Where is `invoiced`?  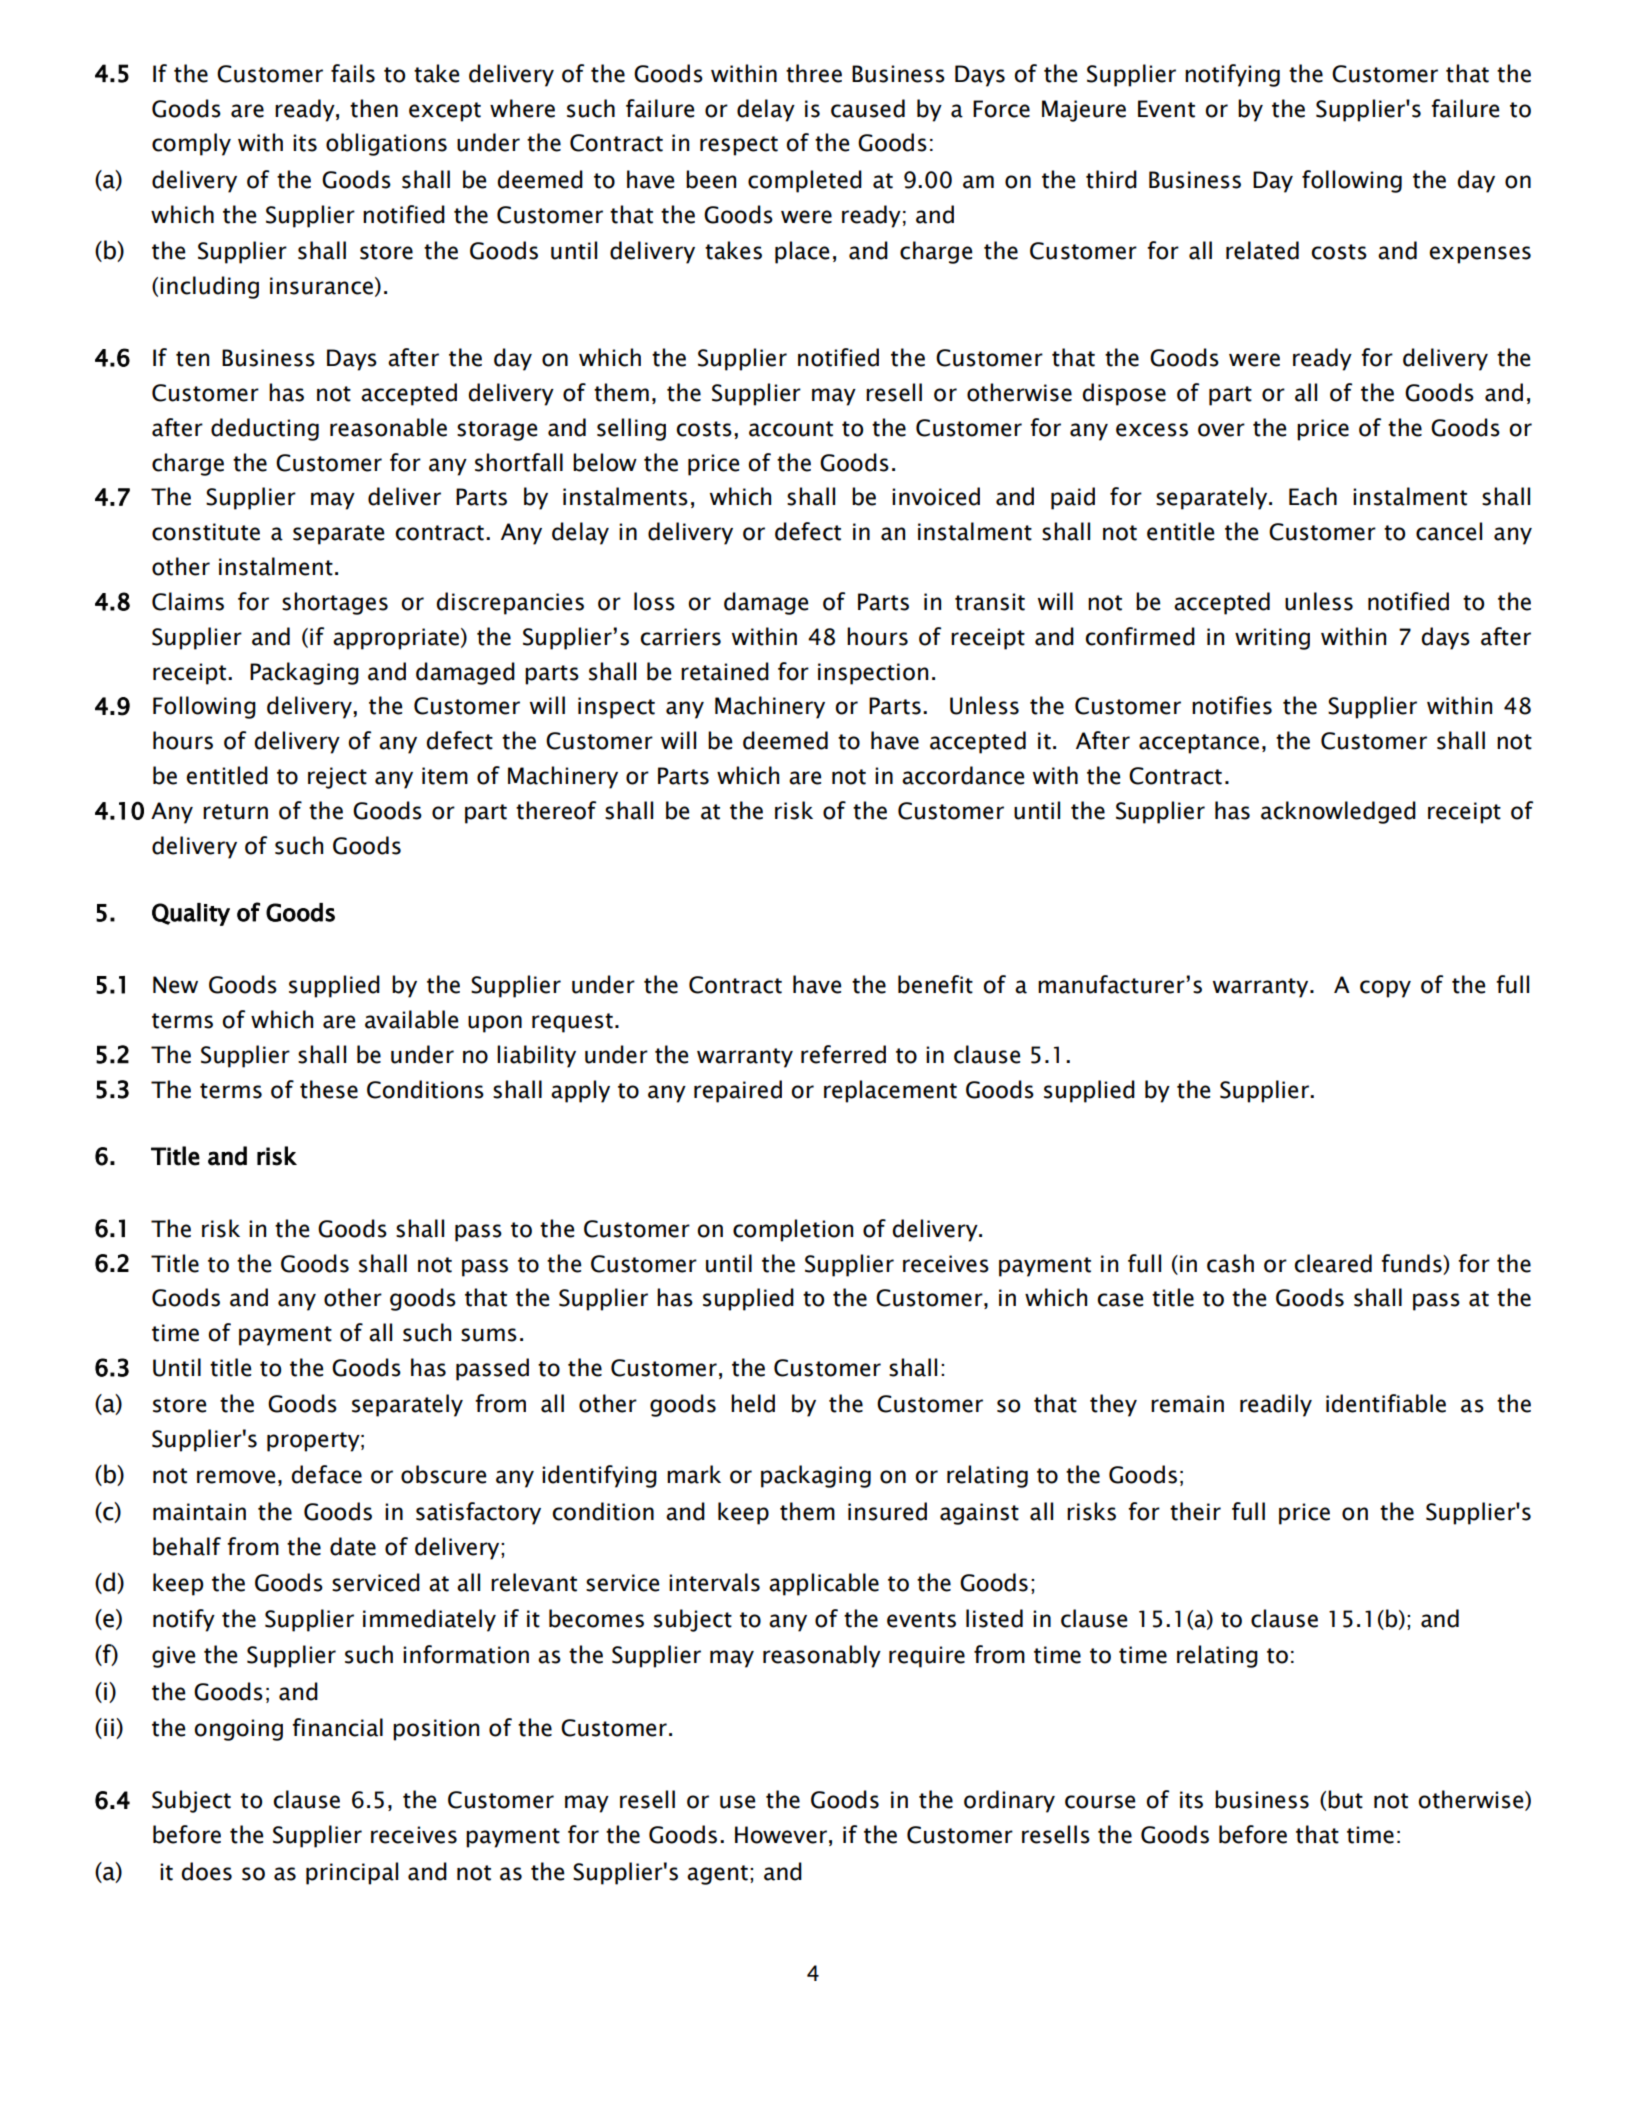
invoiced is located at coordinates (936, 496).
